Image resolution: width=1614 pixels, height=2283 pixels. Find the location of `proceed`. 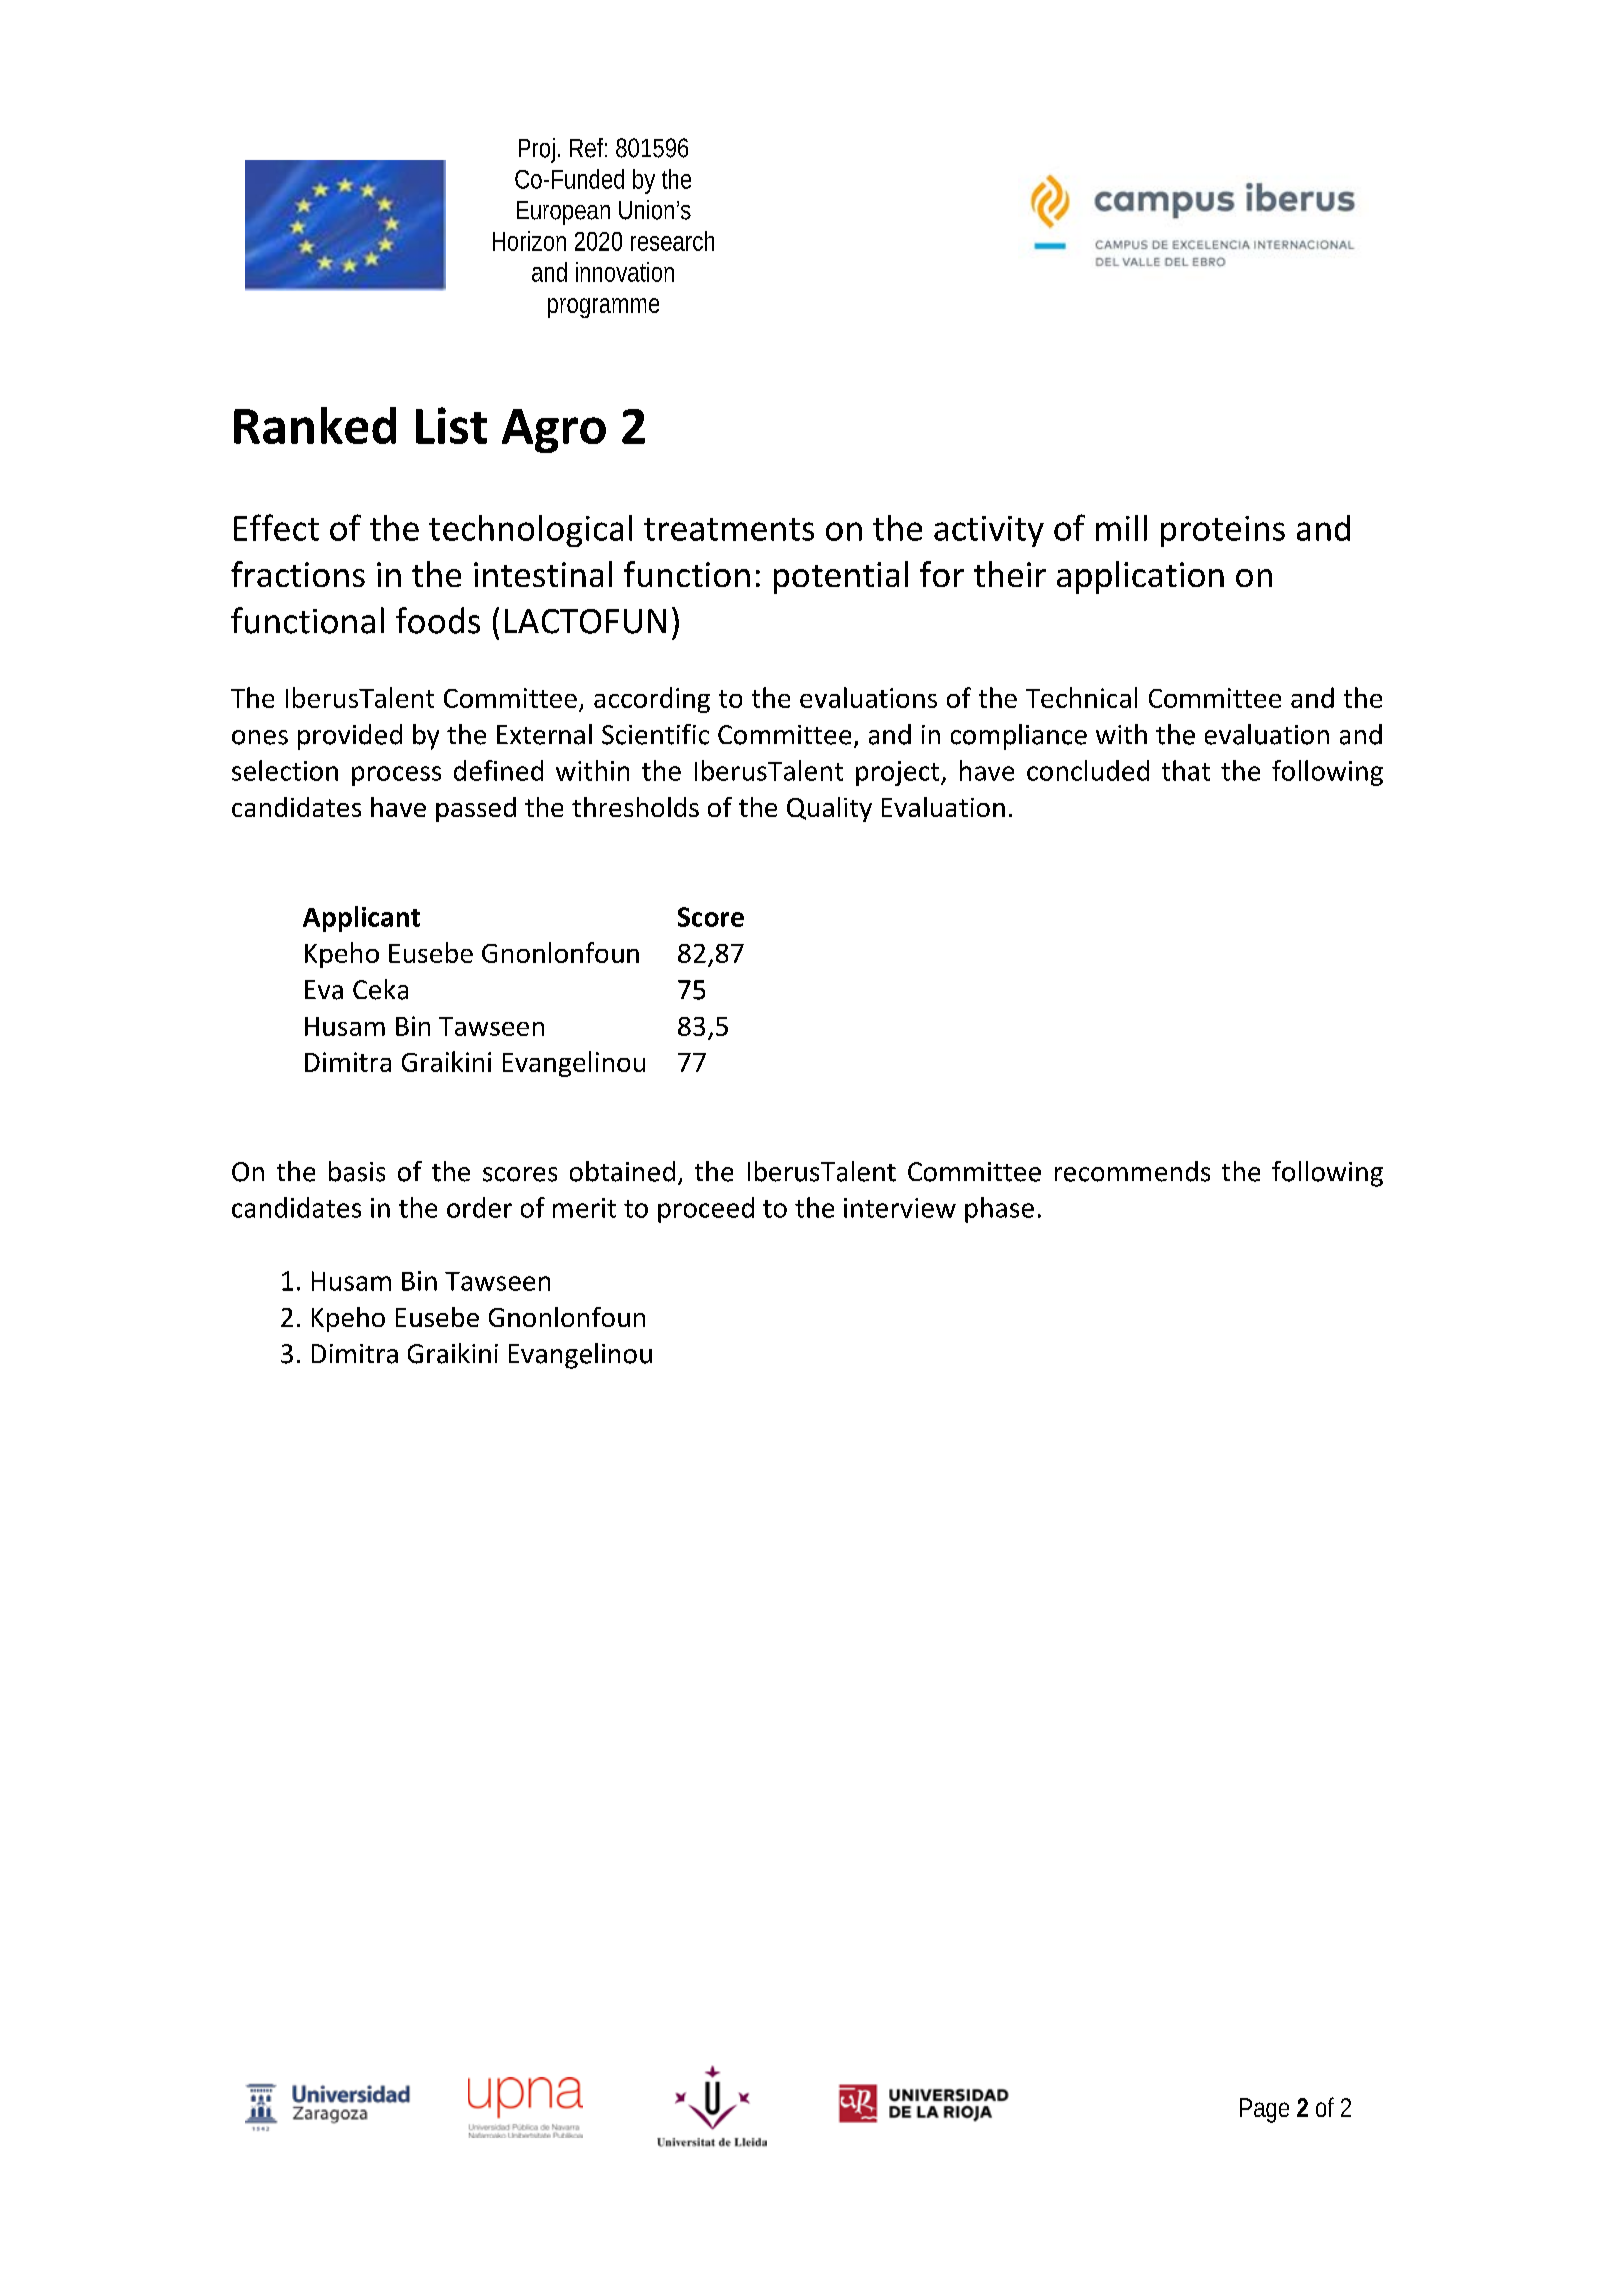

proceed is located at coordinates (706, 1210).
